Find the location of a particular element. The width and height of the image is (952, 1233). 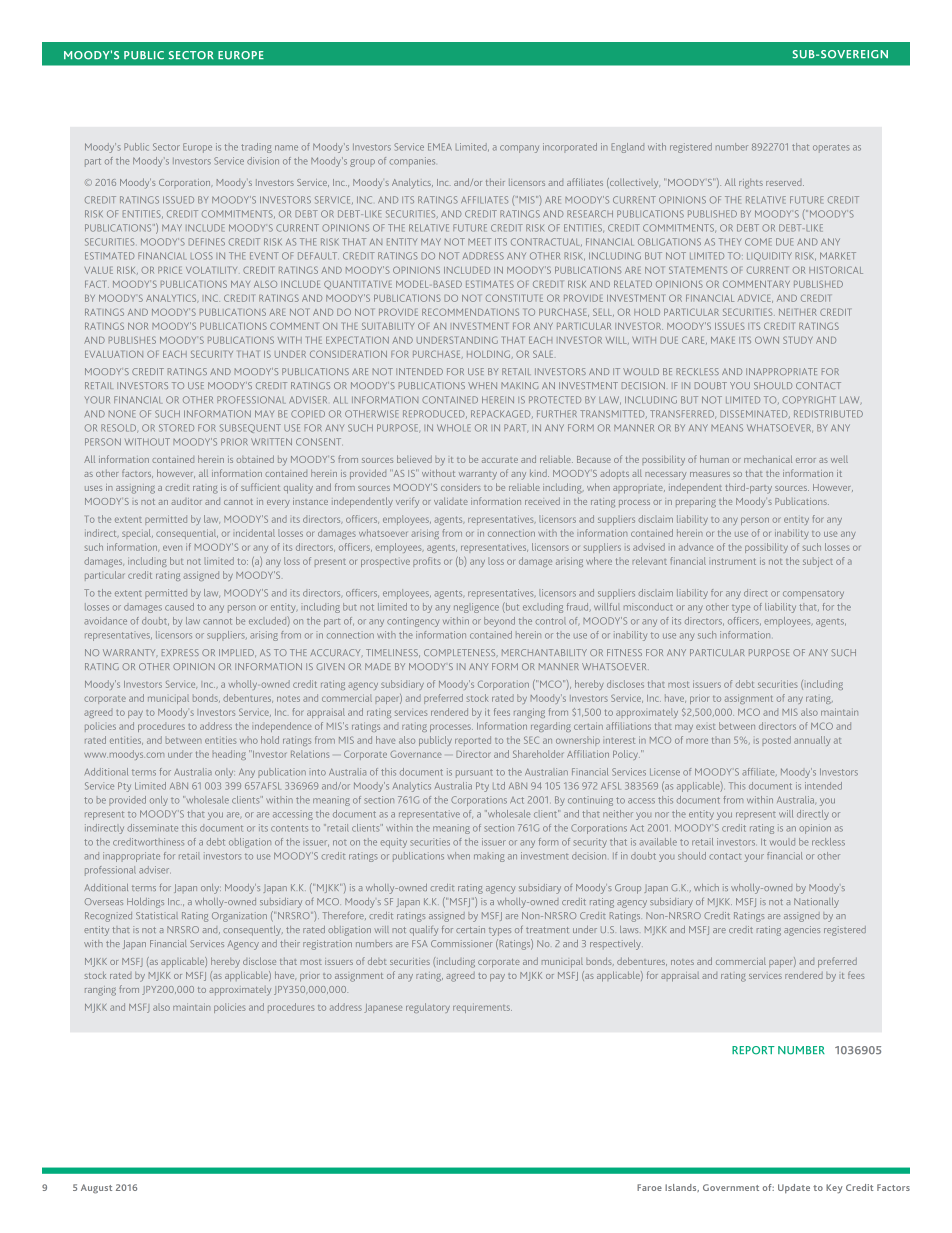

accurate is located at coordinates (500, 460).
